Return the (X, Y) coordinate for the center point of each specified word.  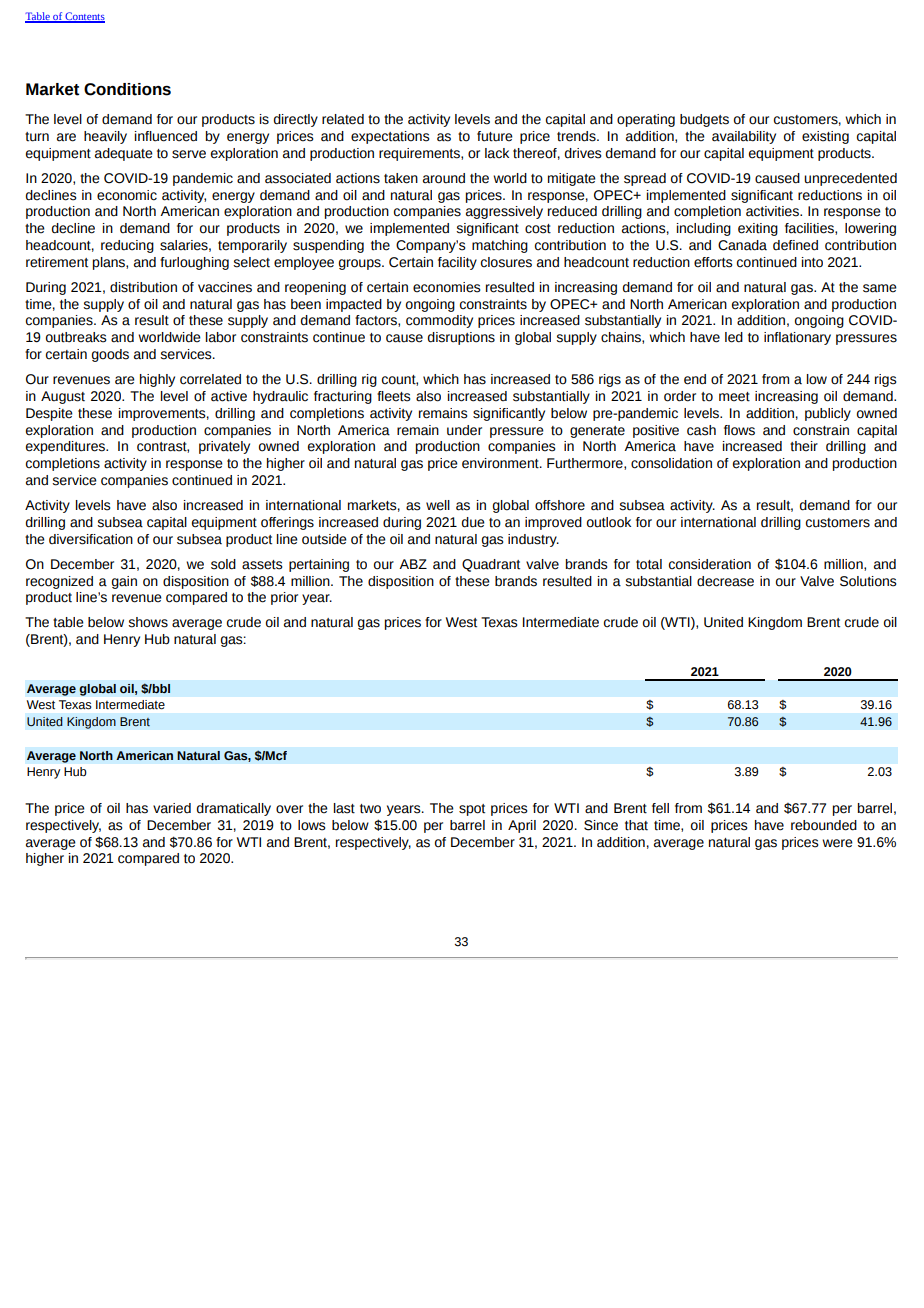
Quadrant (491, 565)
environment (501, 463)
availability (744, 137)
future (495, 136)
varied (172, 808)
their (804, 446)
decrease (725, 581)
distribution (143, 287)
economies (447, 287)
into (812, 262)
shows (148, 622)
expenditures (66, 447)
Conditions (127, 89)
